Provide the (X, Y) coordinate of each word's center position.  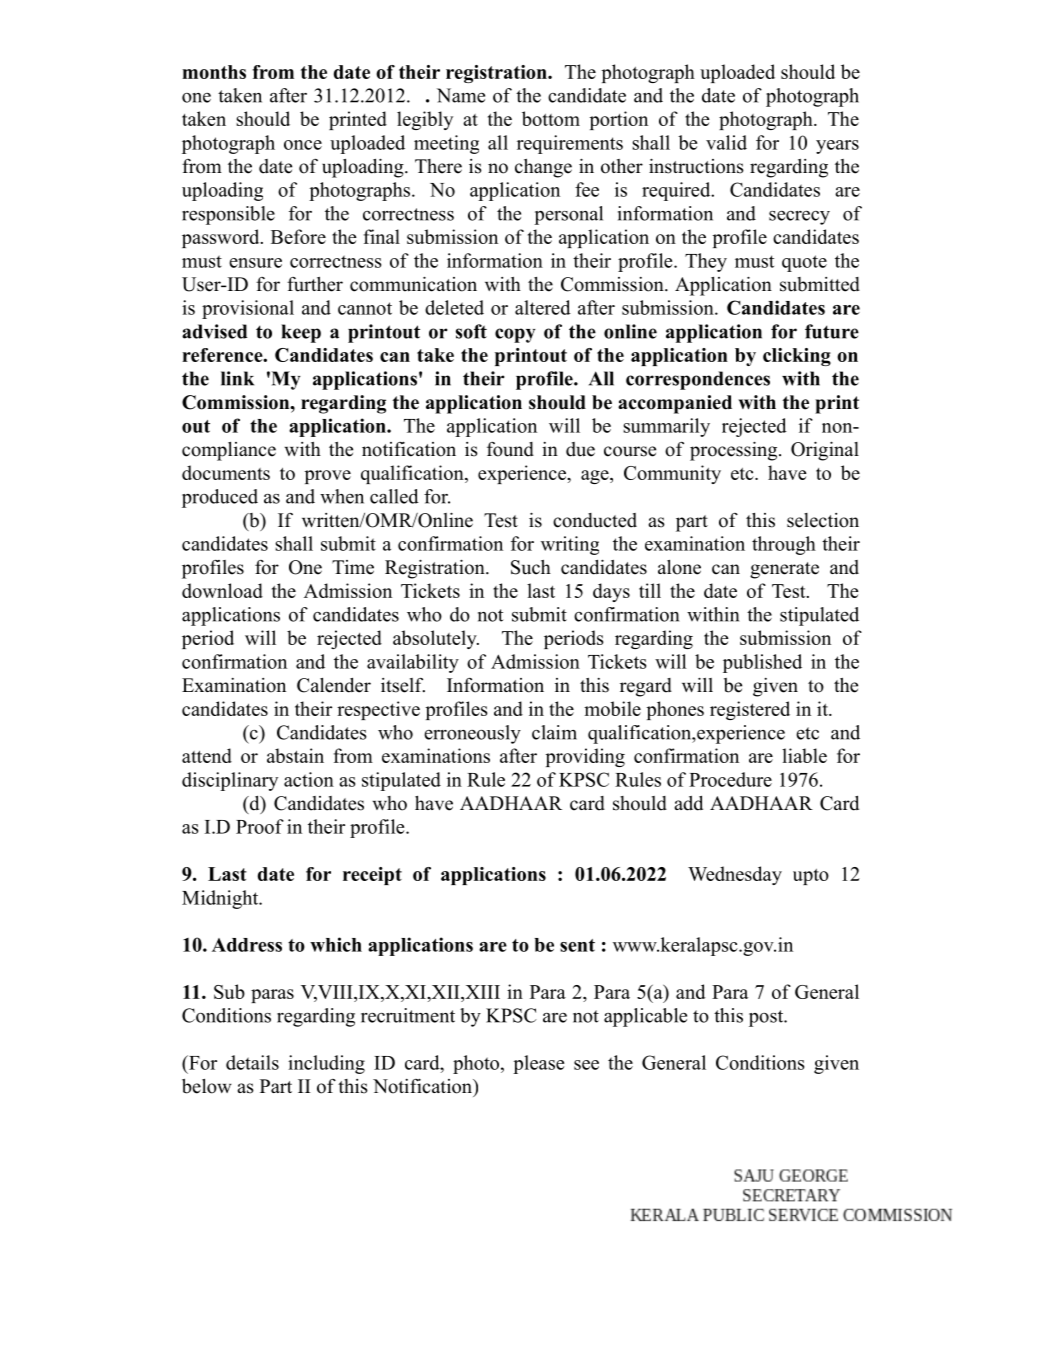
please (538, 1064)
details (252, 1062)
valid (726, 142)
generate (784, 570)
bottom (551, 118)
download (222, 590)
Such (531, 567)
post (767, 1018)
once (303, 145)
